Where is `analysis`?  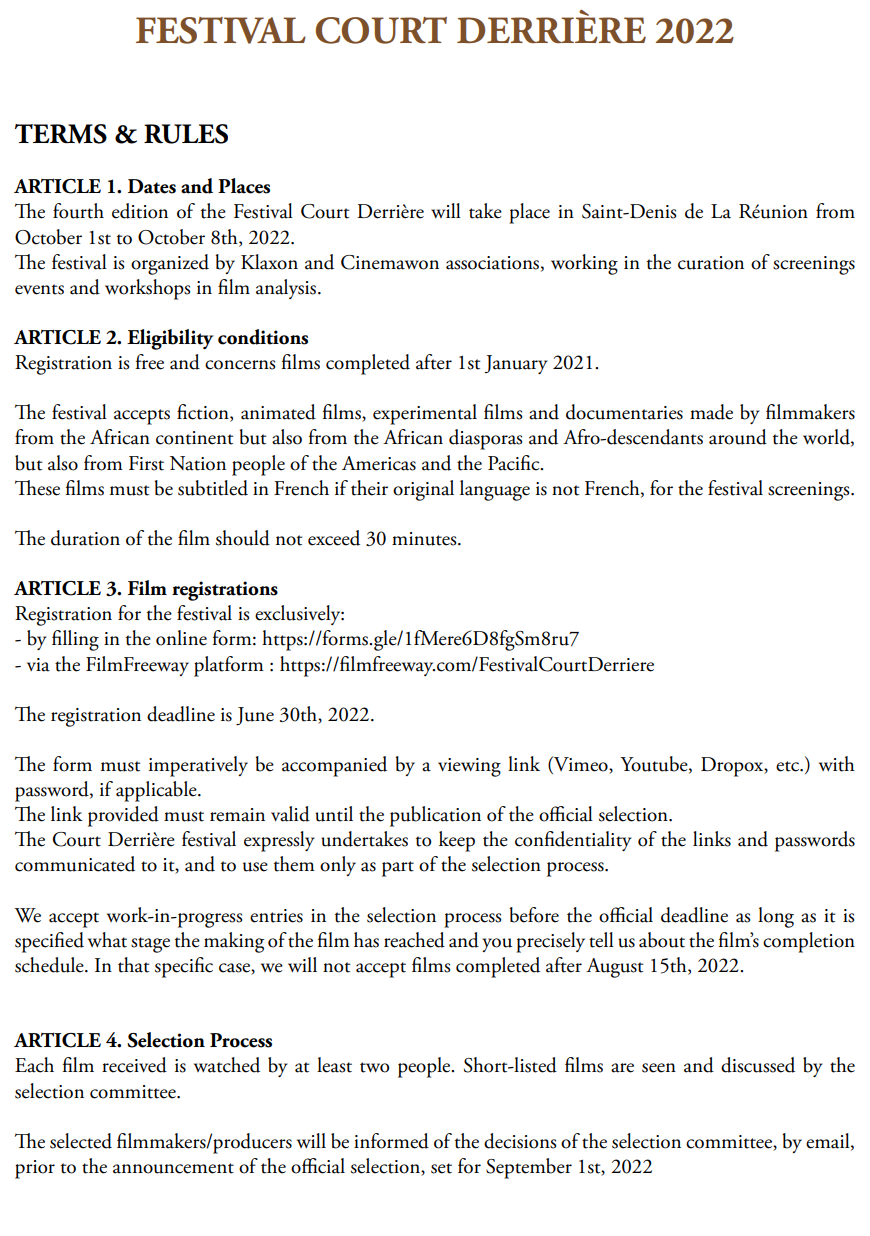
analysis is located at coordinates (287, 289).
